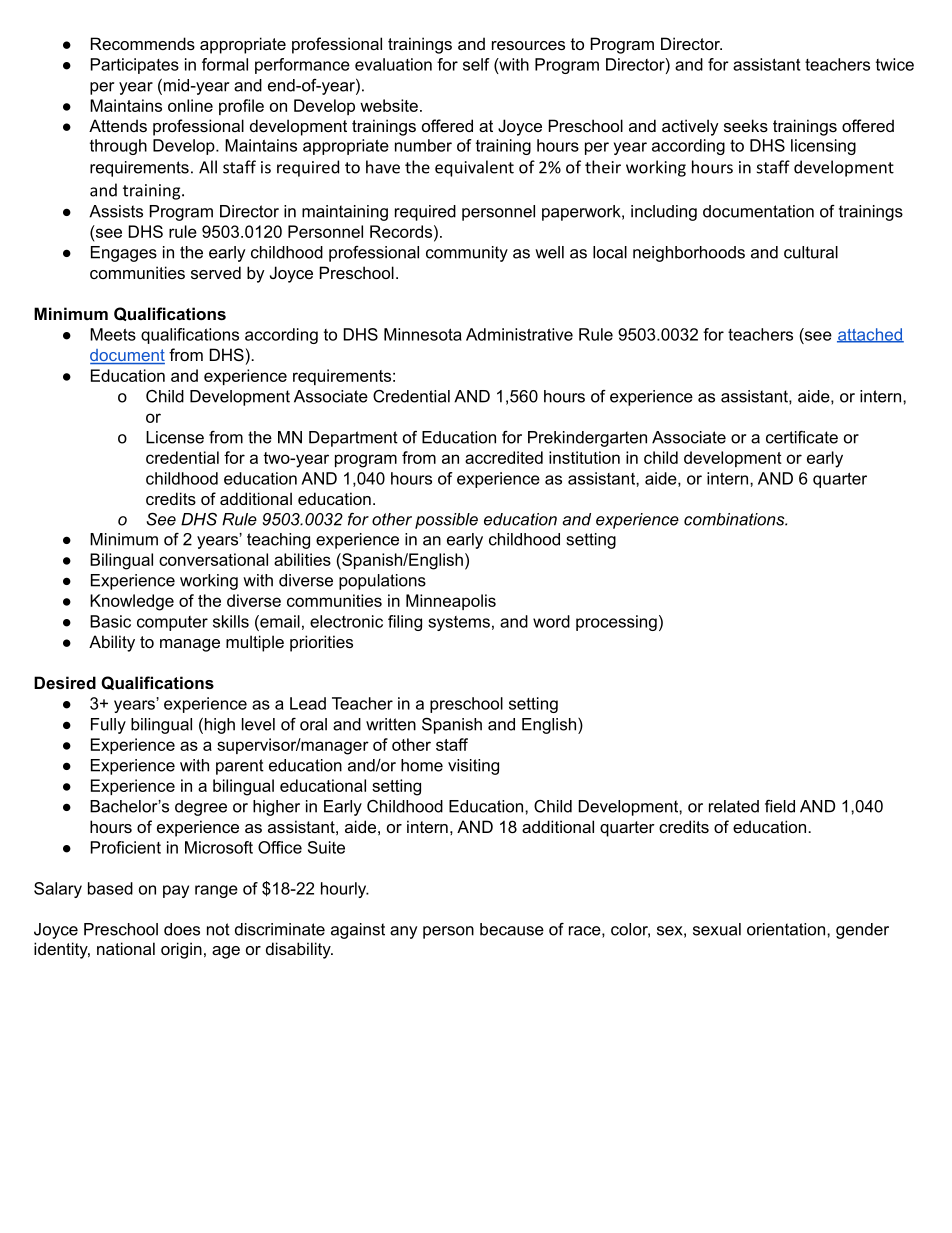 Image resolution: width=952 pixels, height=1233 pixels. I want to click on possible, so click(446, 521).
